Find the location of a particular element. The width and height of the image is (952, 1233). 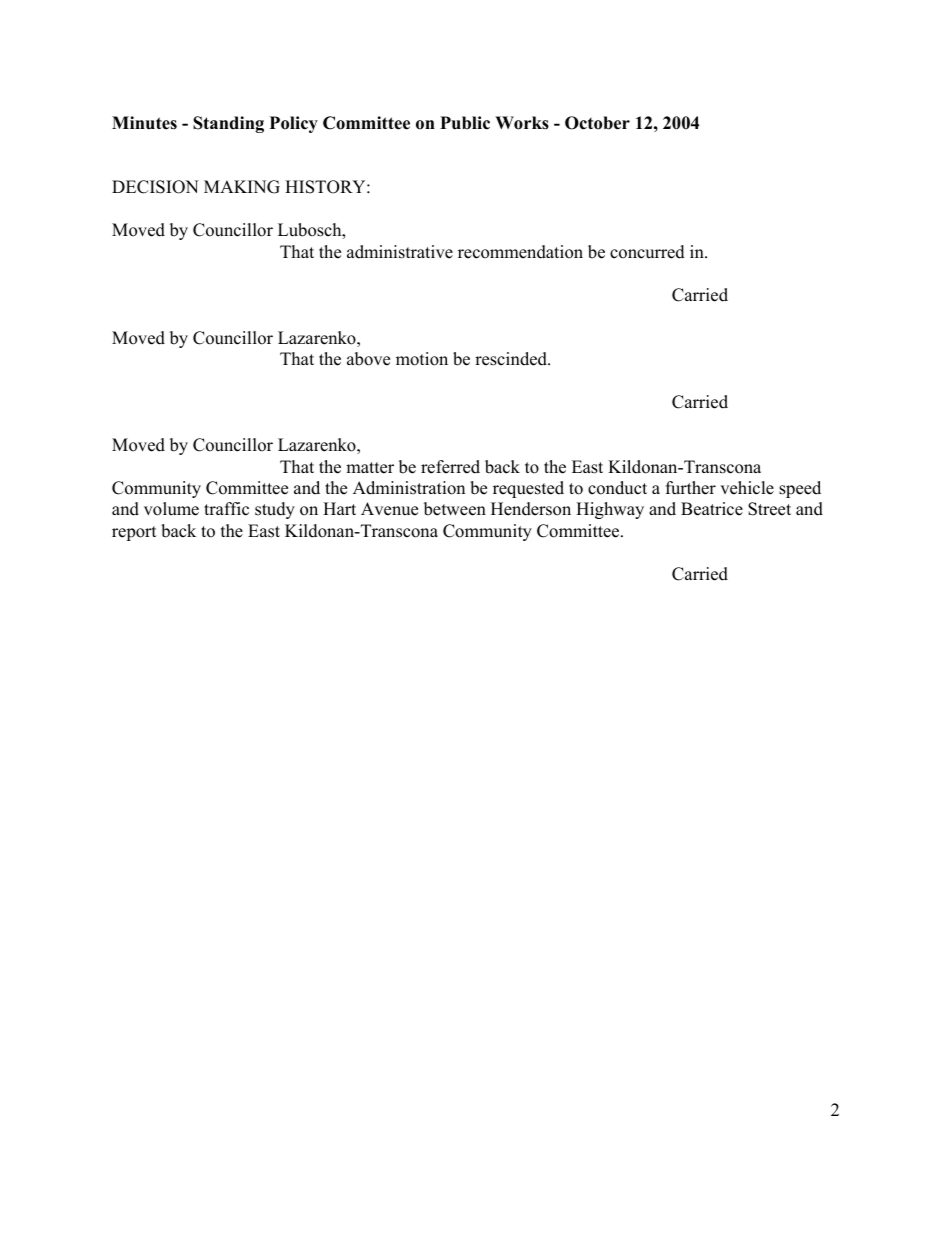

above is located at coordinates (368, 359).
